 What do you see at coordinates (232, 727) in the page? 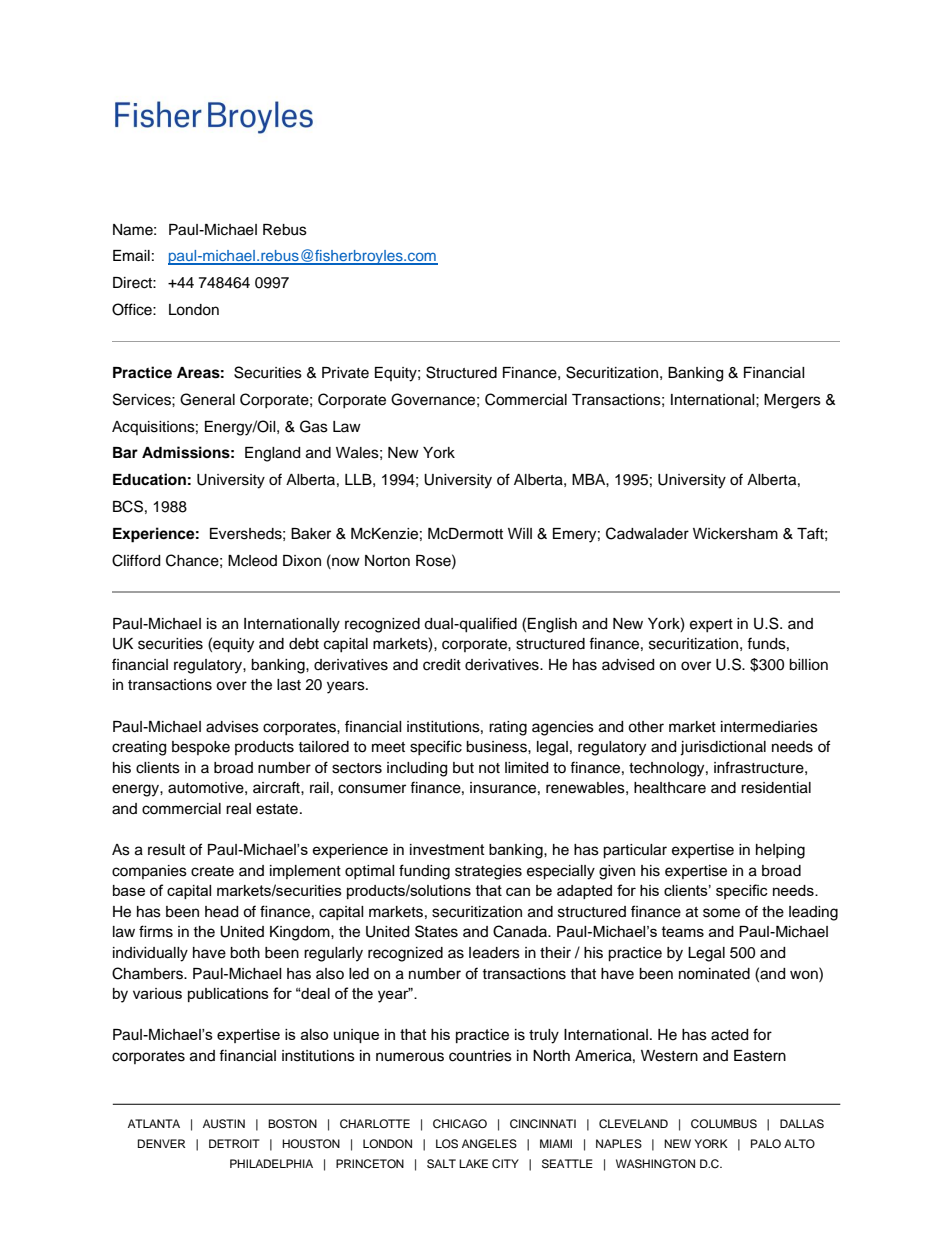
I see `advises` at bounding box center [232, 727].
